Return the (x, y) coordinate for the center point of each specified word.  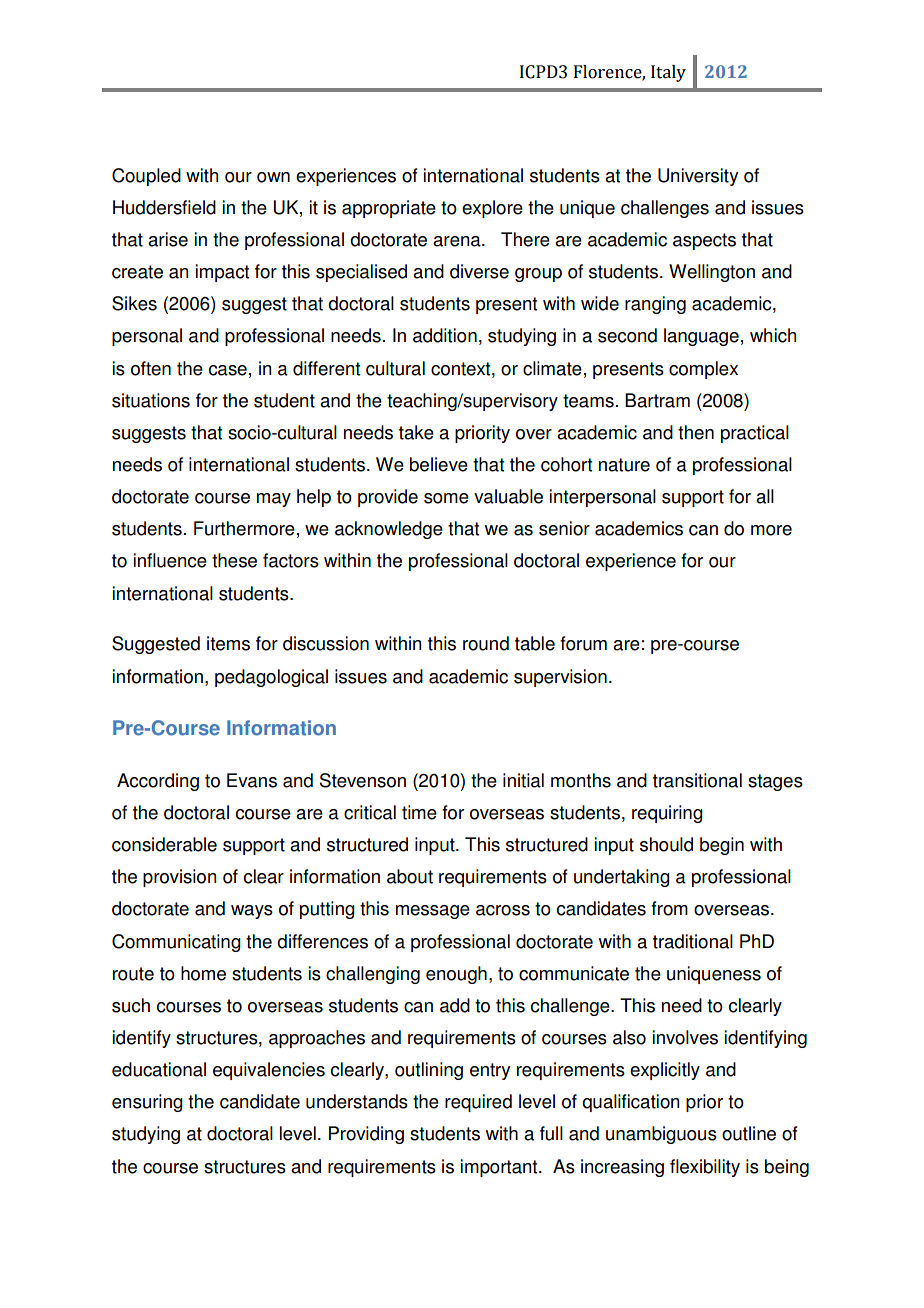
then (696, 432)
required (478, 1103)
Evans (252, 780)
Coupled (146, 177)
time (419, 812)
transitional (697, 780)
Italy (668, 73)
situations (151, 400)
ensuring (147, 1103)
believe (439, 464)
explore (492, 209)
